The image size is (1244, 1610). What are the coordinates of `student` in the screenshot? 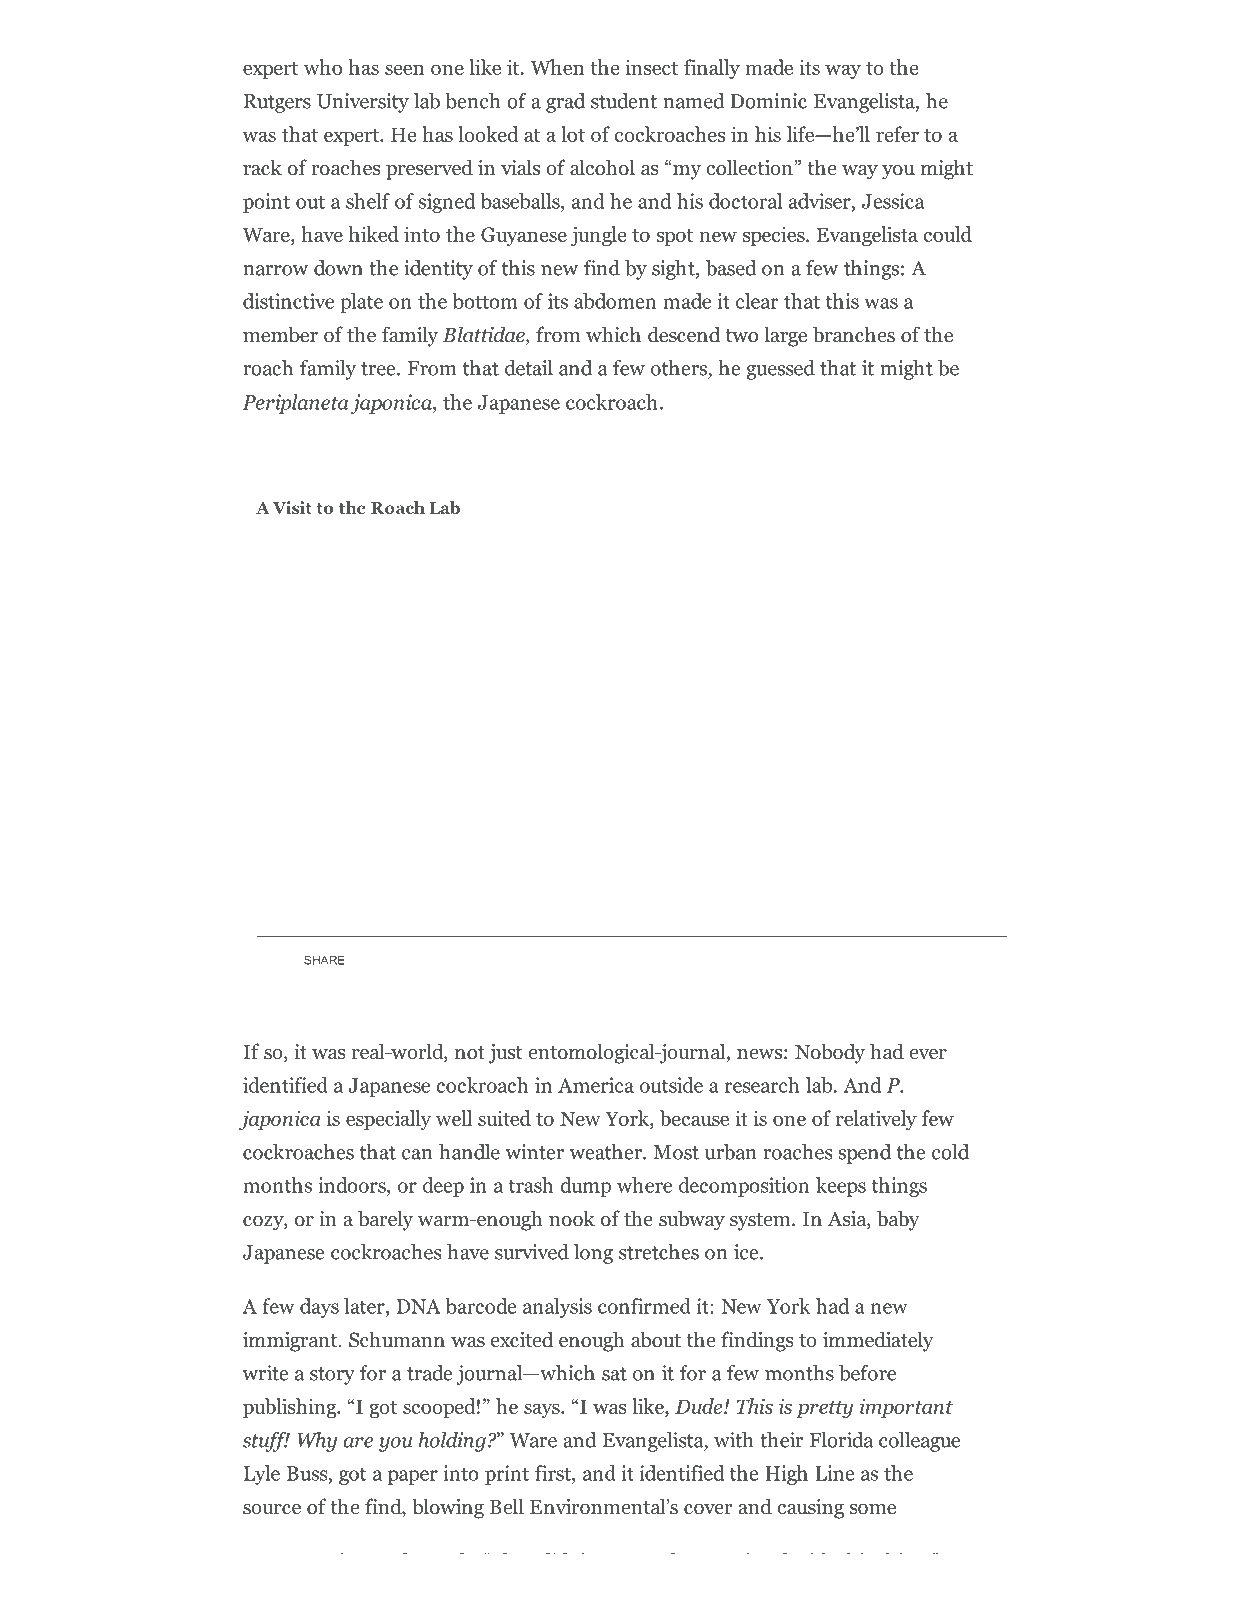 It's located at (624, 101).
